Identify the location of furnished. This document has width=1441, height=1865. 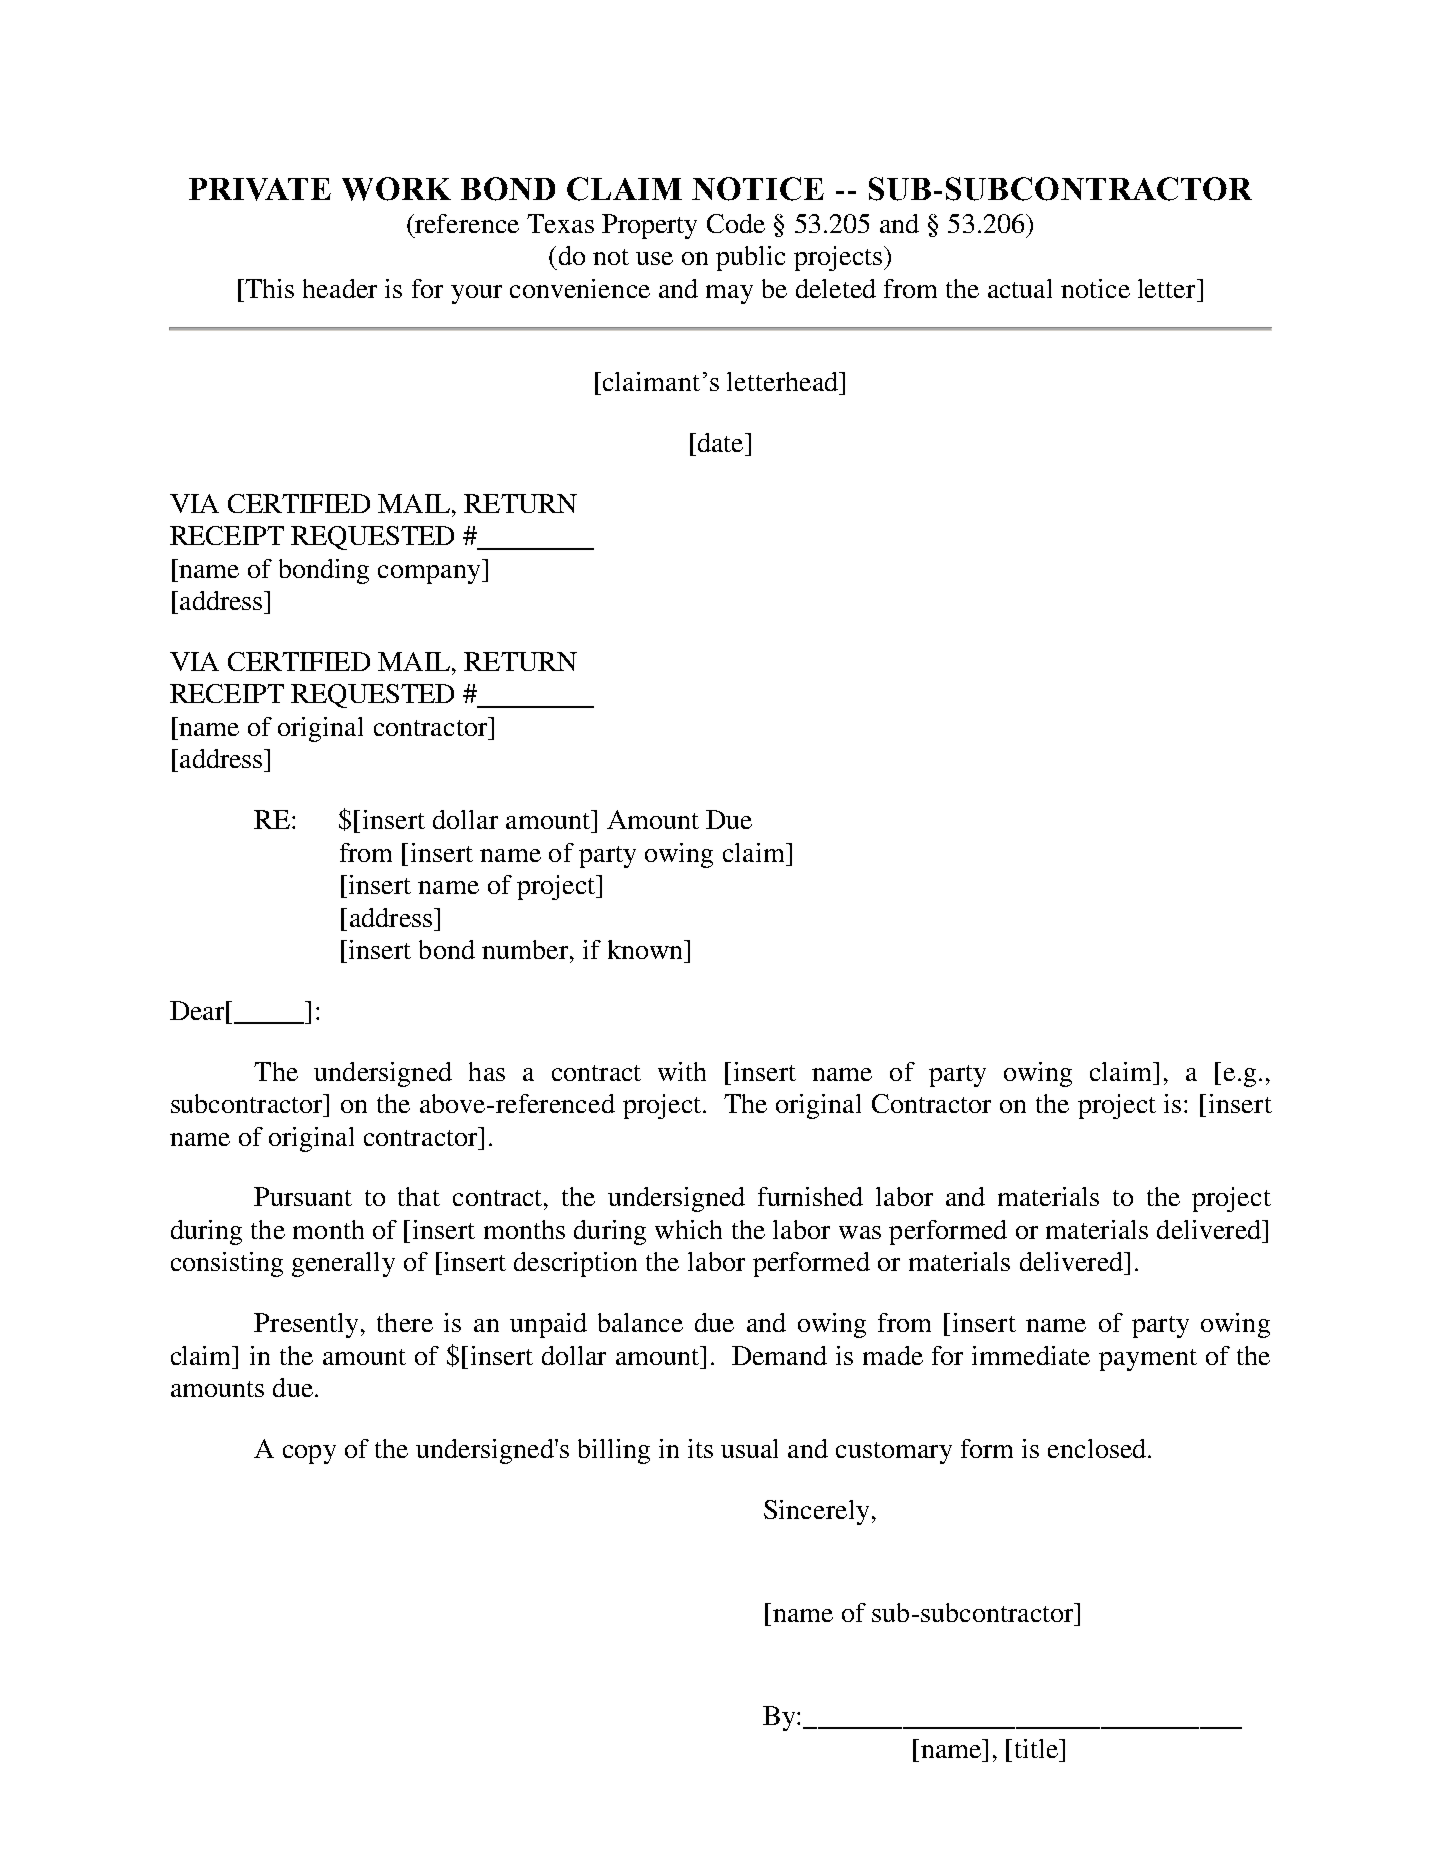
(810, 1196).
